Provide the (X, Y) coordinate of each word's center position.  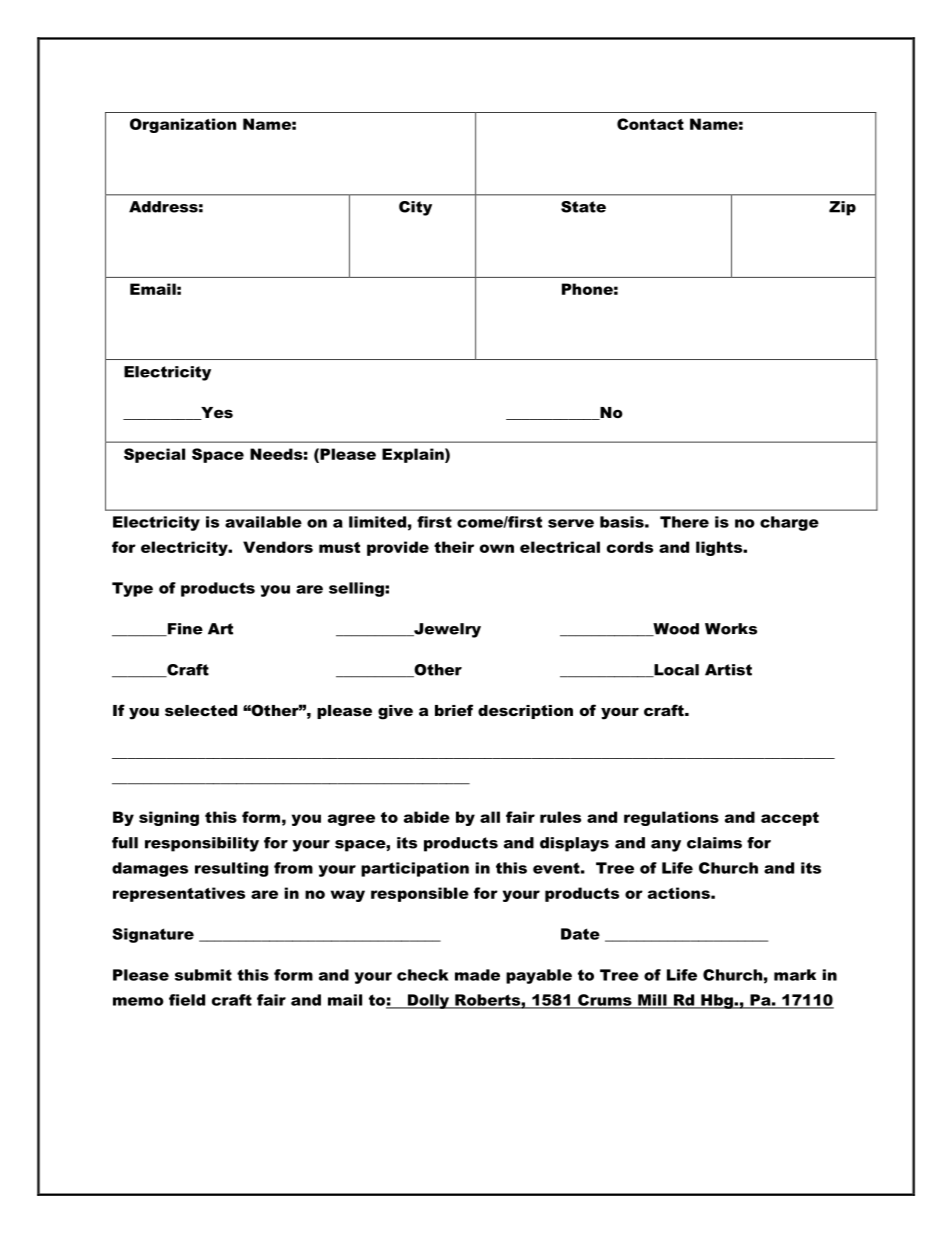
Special (154, 455)
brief (454, 710)
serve (571, 523)
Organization (183, 125)
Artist (728, 670)
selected (201, 710)
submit (203, 975)
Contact (650, 124)
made (477, 975)
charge (789, 523)
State (583, 207)
